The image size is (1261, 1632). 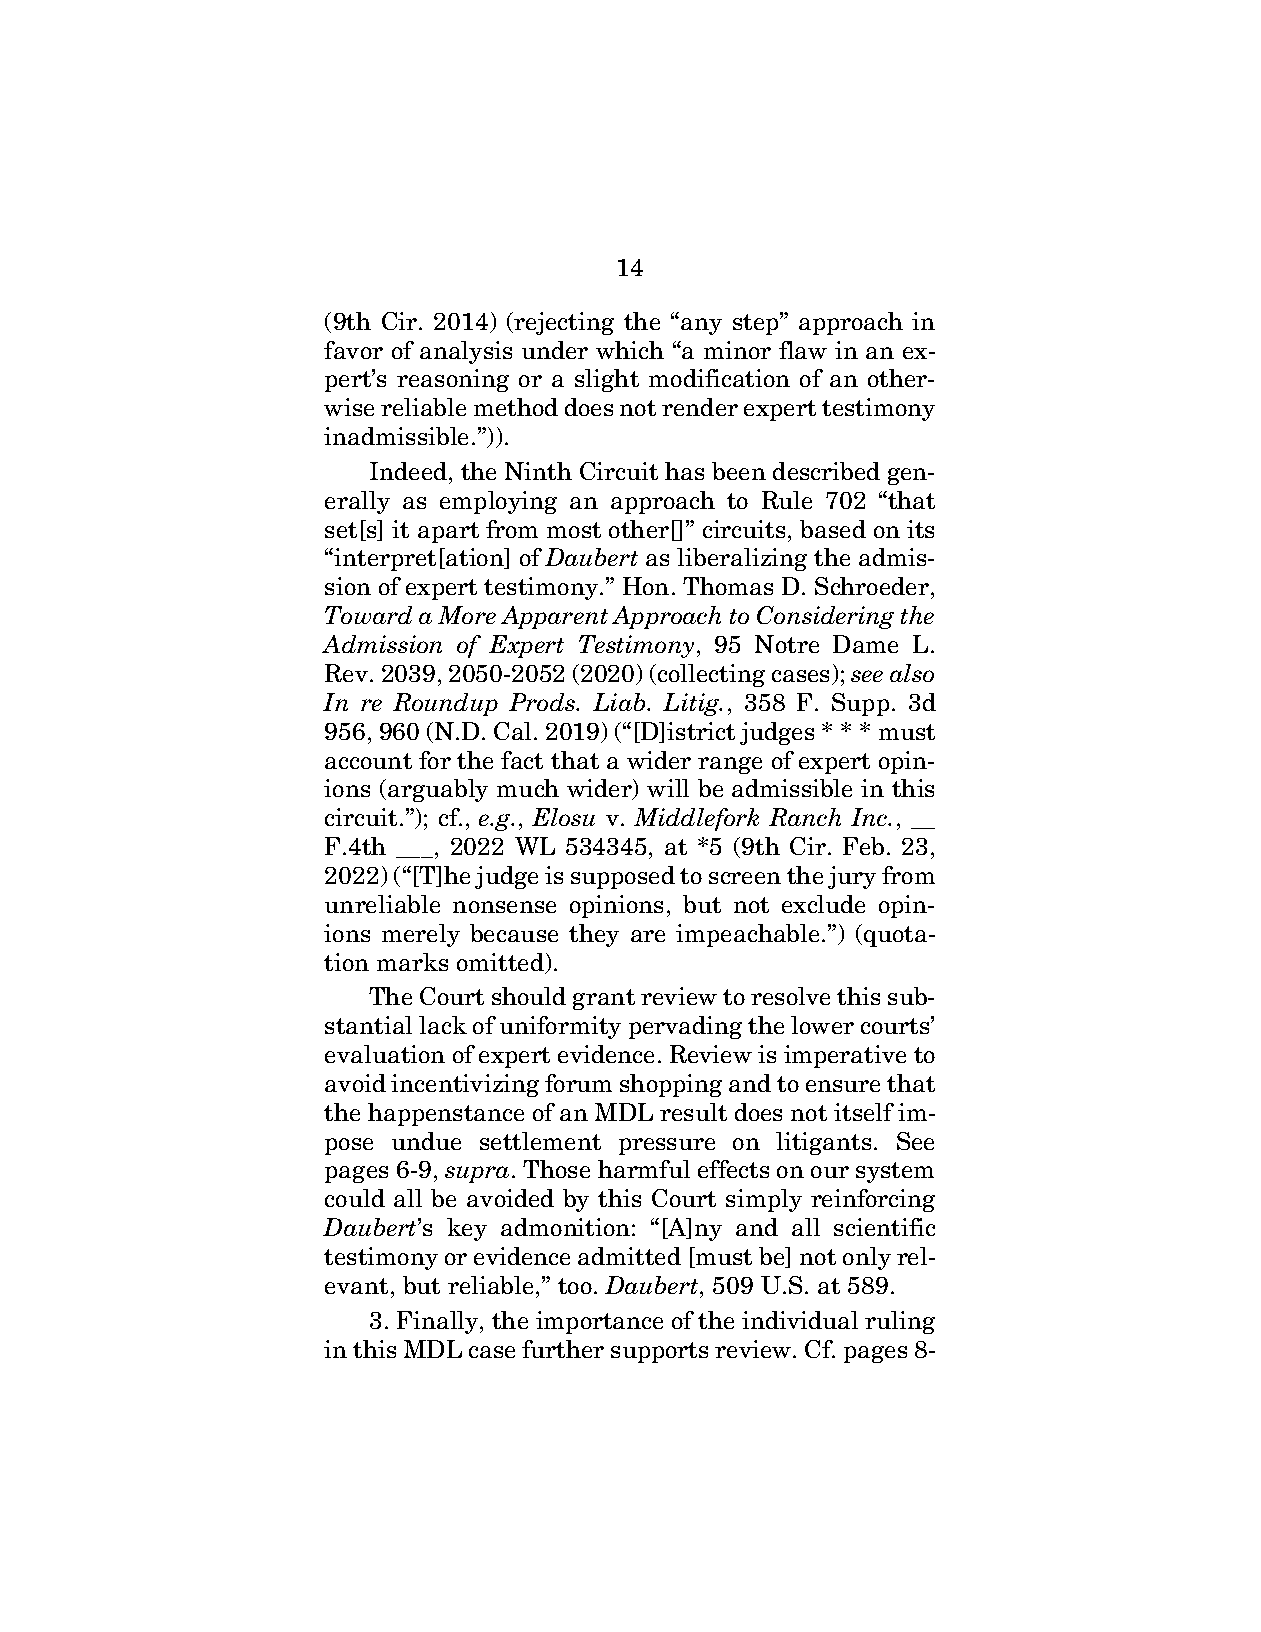 I want to click on which, so click(x=630, y=350).
